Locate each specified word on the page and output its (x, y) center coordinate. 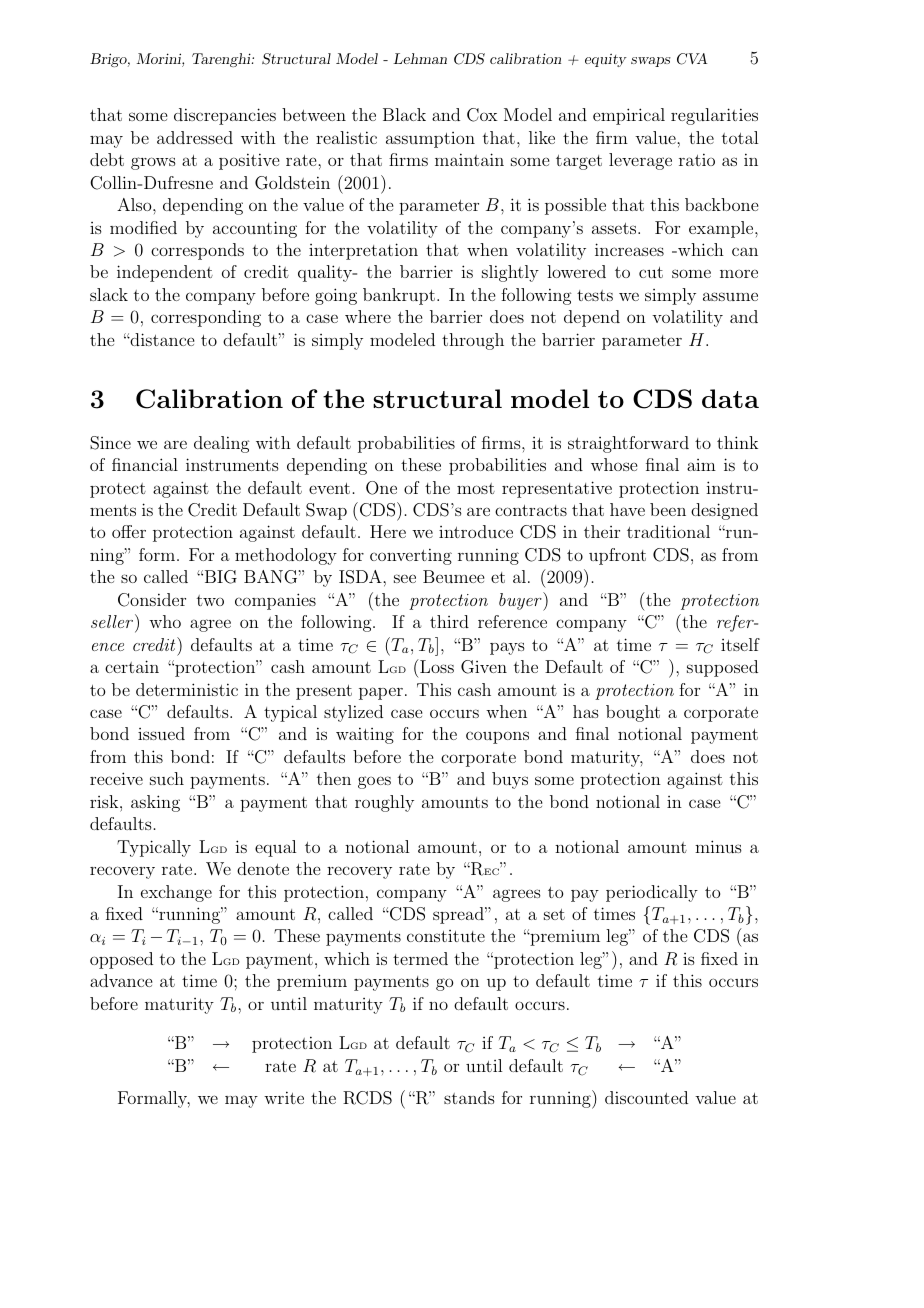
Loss (436, 666)
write (284, 1097)
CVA (692, 59)
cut (651, 272)
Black (404, 114)
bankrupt (399, 296)
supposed (722, 668)
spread (459, 915)
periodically (652, 893)
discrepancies (225, 116)
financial (145, 464)
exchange (176, 893)
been (668, 509)
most (476, 488)
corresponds (197, 251)
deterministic (187, 689)
